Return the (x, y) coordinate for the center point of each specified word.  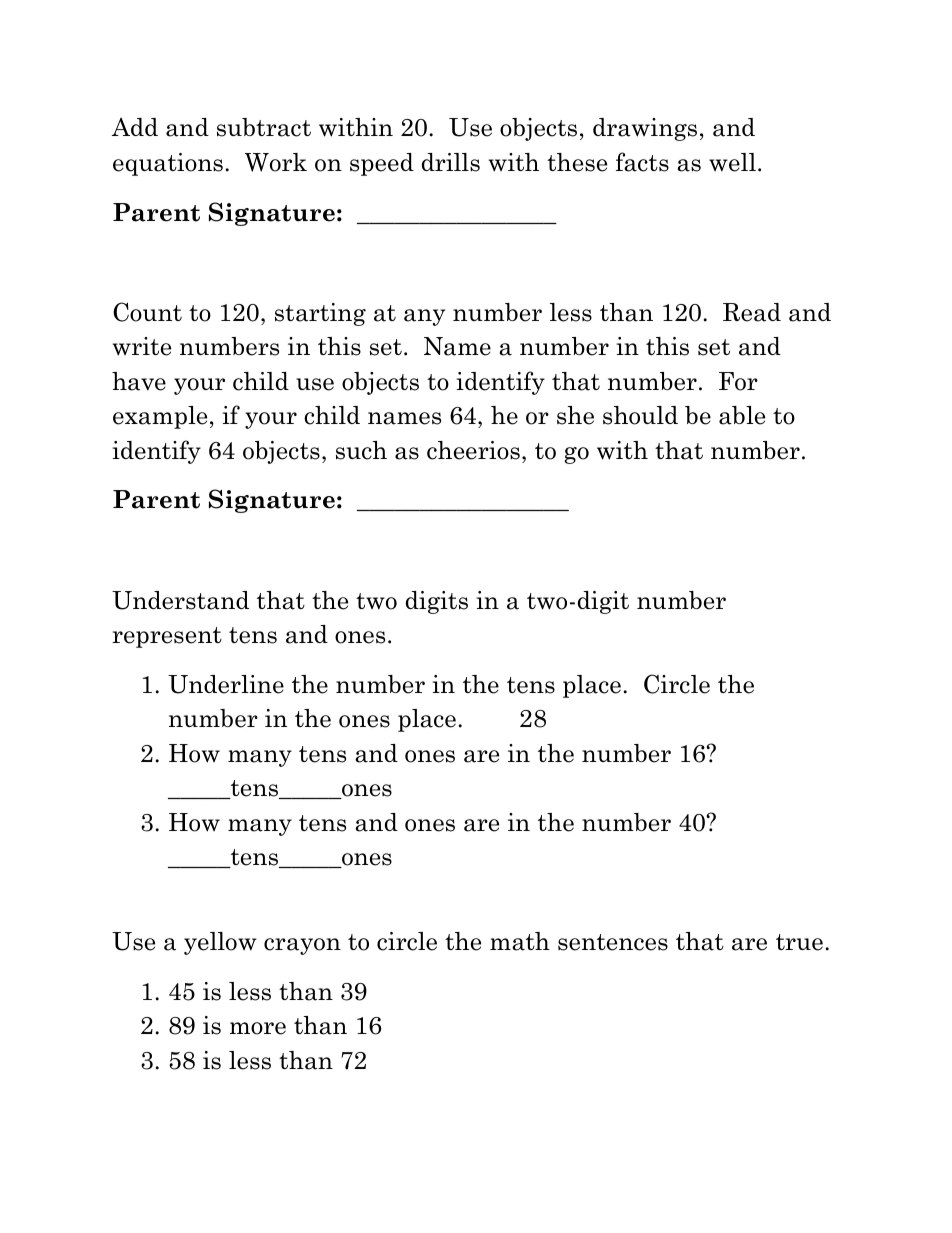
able (742, 415)
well (732, 162)
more (258, 1028)
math (520, 941)
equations (168, 164)
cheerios (473, 450)
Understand (180, 600)
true (799, 942)
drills (451, 162)
